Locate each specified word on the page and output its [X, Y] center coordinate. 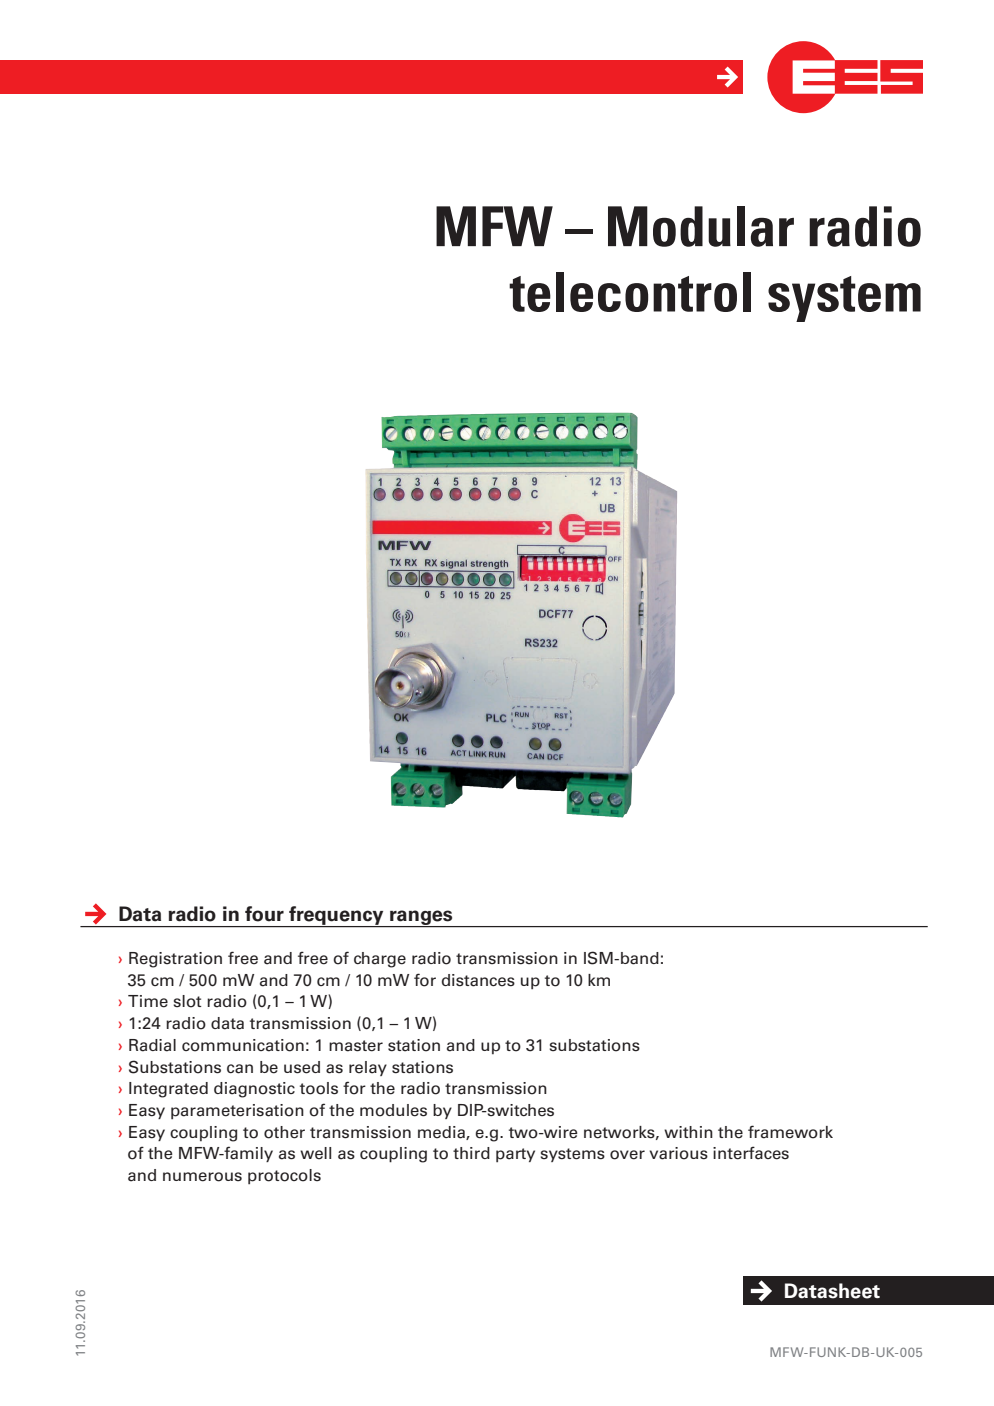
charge [380, 960]
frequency [336, 917]
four [264, 914]
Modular [701, 226]
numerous [202, 1177]
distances [478, 980]
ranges [421, 919]
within [688, 1132]
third [471, 1153]
